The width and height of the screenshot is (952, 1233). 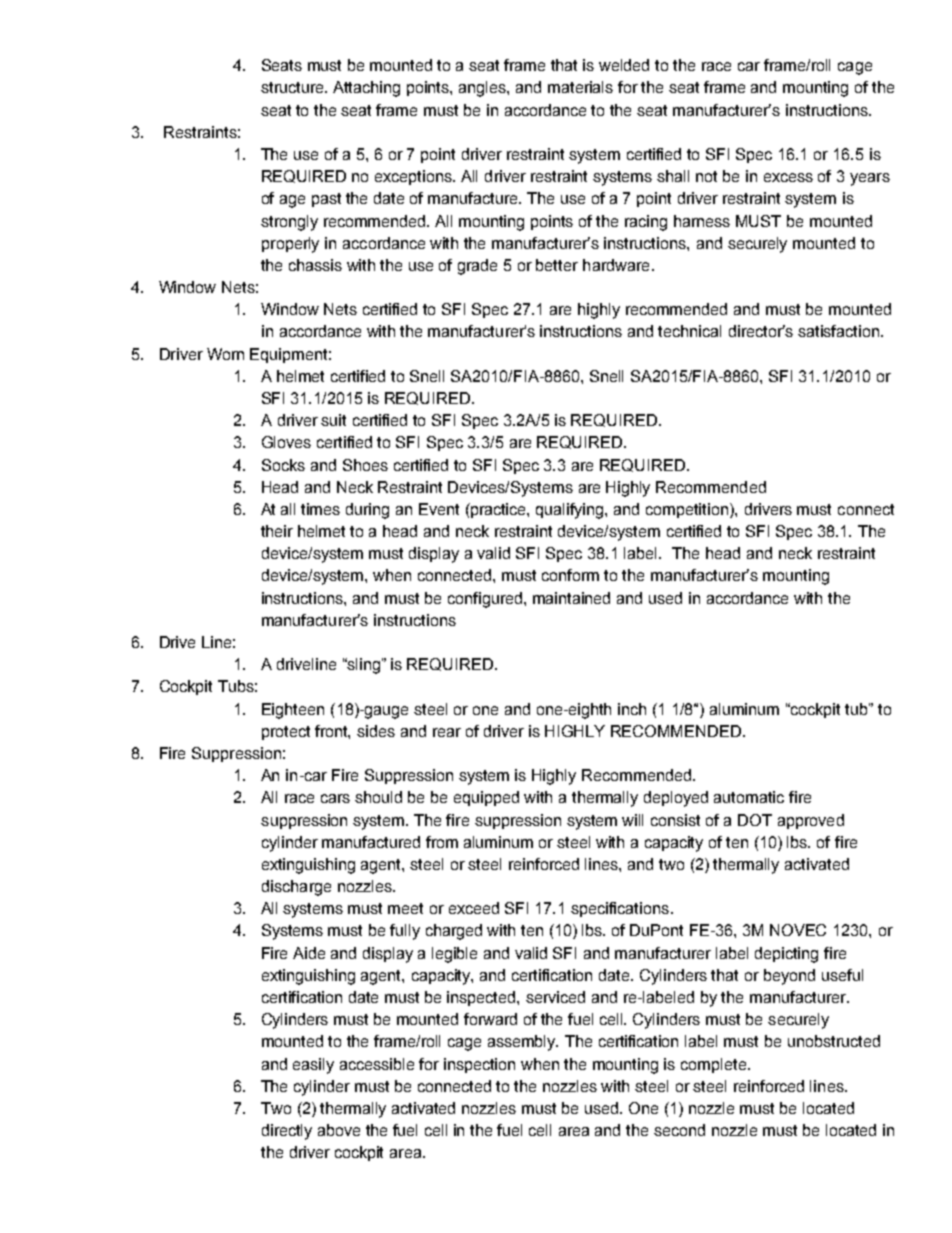 I want to click on excess, so click(x=788, y=177).
